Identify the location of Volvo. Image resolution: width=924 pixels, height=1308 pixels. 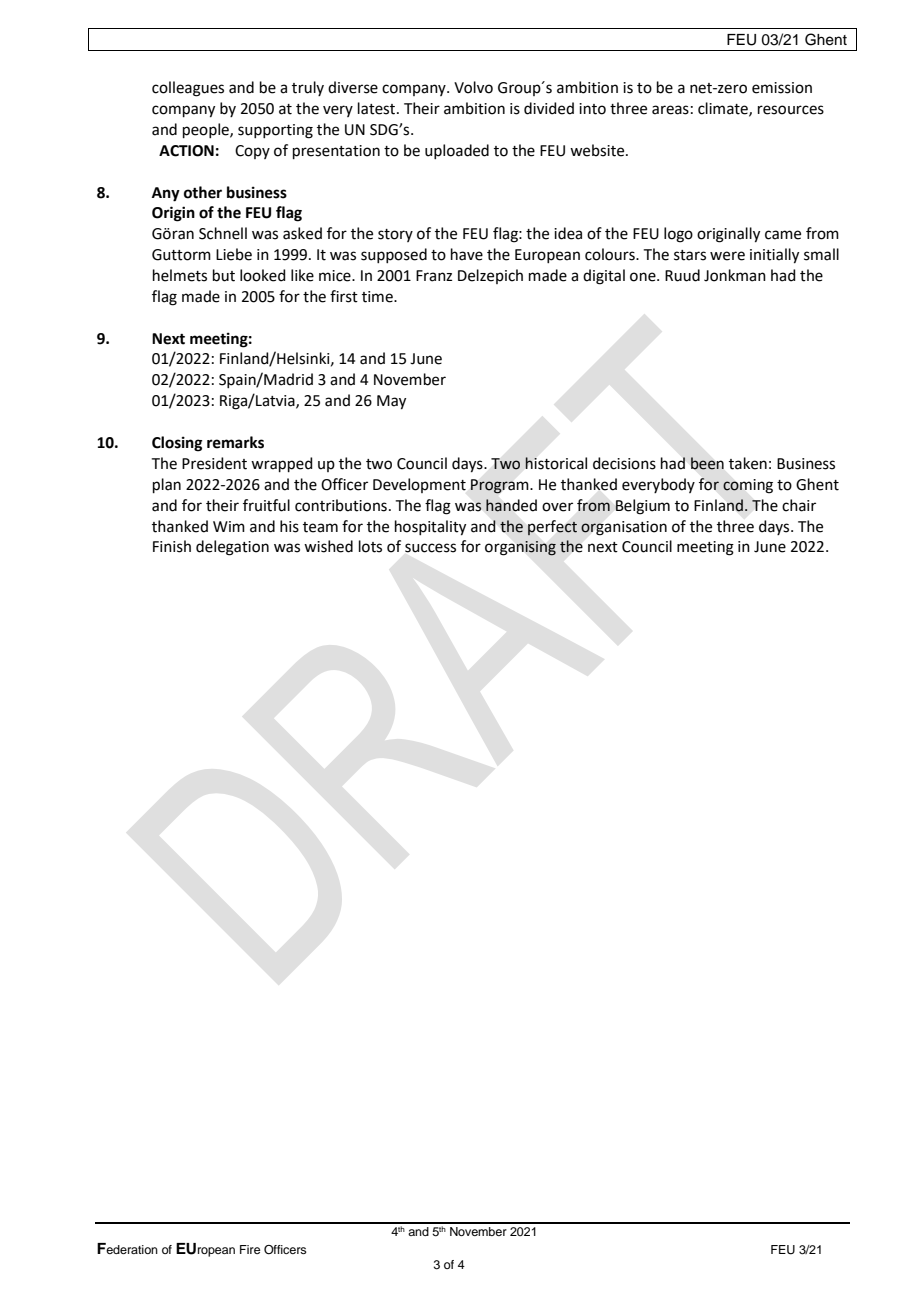
(473, 87).
